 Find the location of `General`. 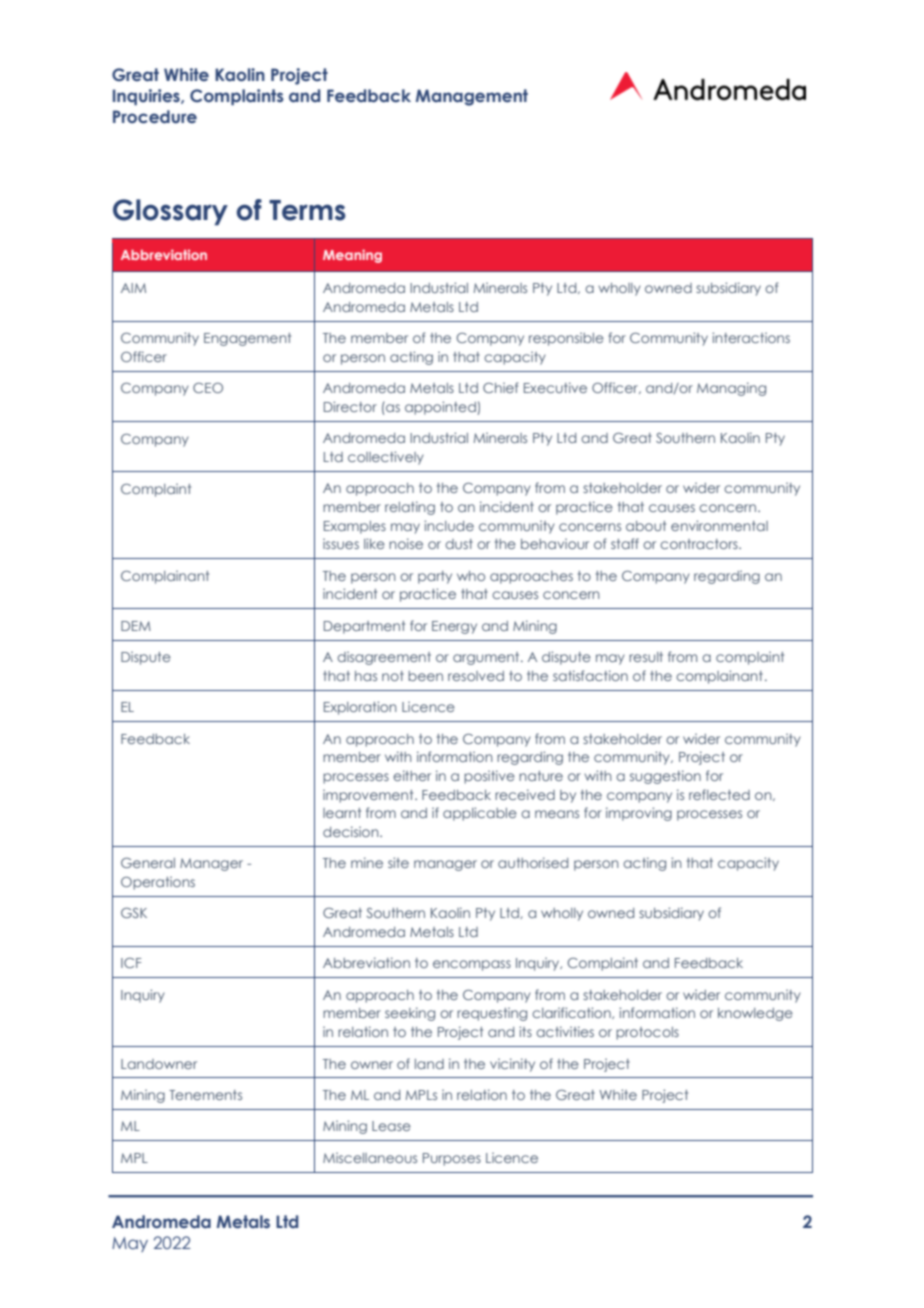

General is located at coordinates (148, 863).
